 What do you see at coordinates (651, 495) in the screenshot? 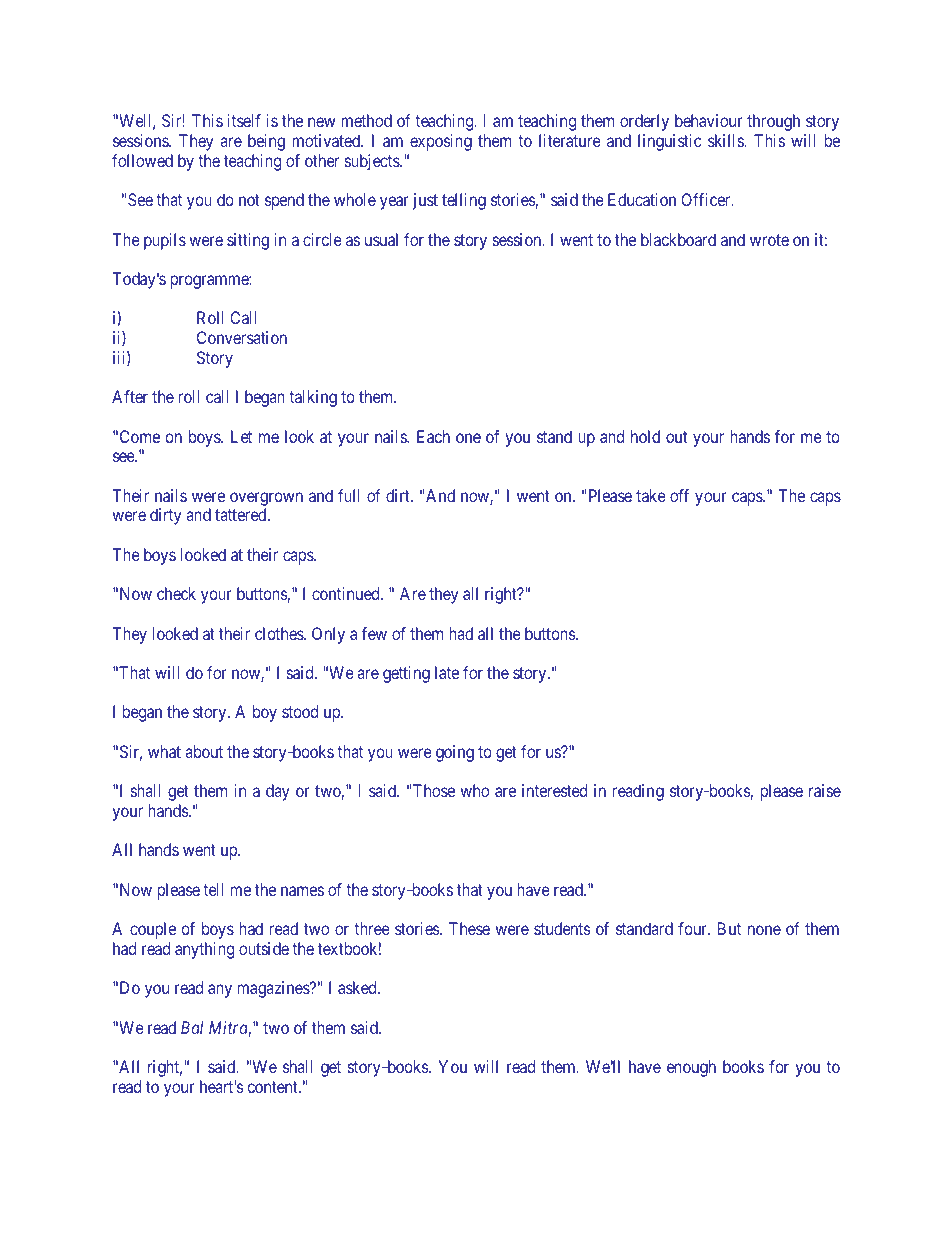
I see `take` at bounding box center [651, 495].
